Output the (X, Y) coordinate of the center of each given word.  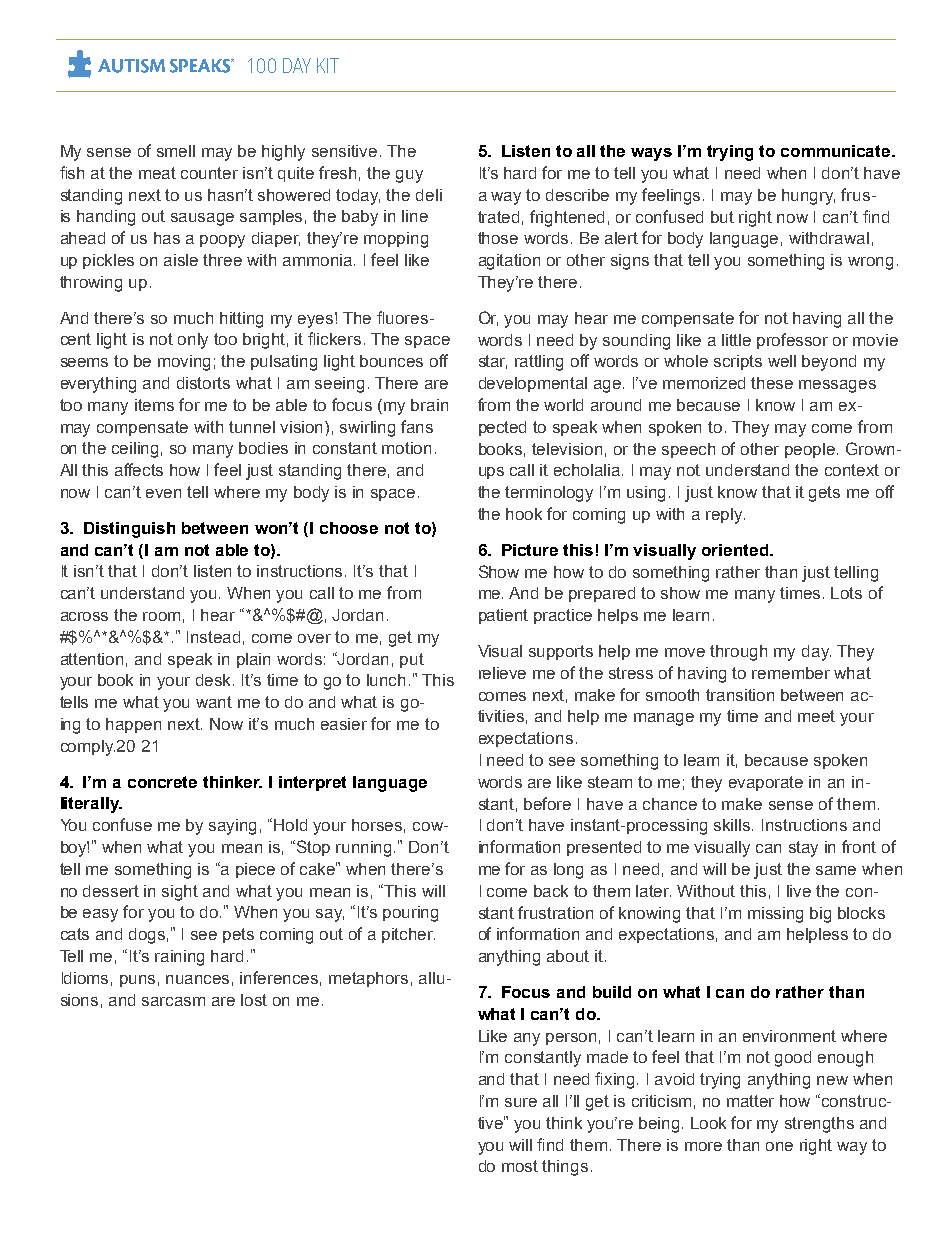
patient (503, 616)
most (520, 1166)
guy (409, 176)
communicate (837, 151)
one (779, 1146)
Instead (213, 637)
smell (176, 151)
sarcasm (173, 1001)
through (738, 653)
